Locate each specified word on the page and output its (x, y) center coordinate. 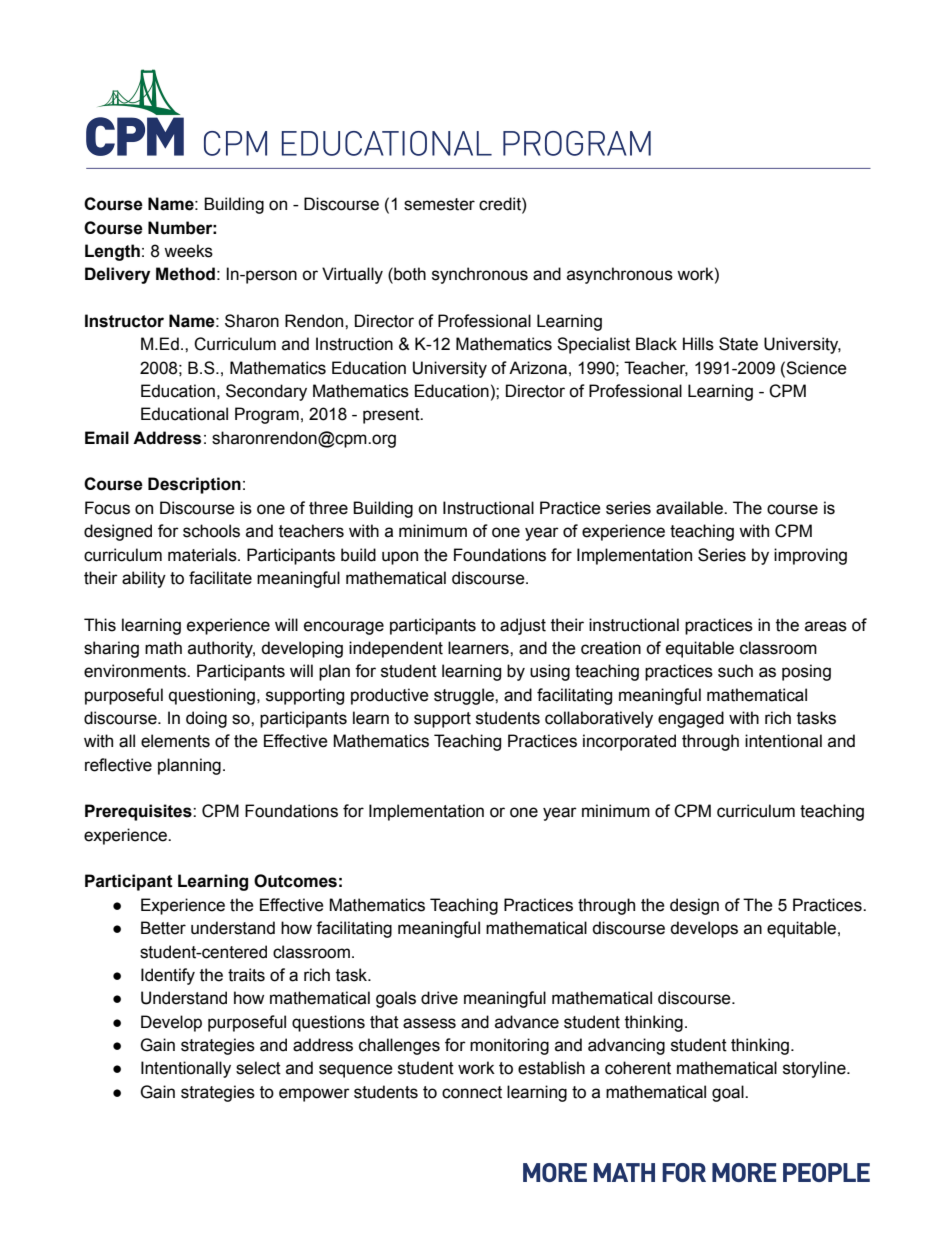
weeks (188, 251)
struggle (465, 696)
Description (194, 485)
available (690, 508)
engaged (691, 719)
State (738, 344)
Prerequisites (139, 812)
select (258, 1068)
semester (439, 204)
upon (400, 558)
